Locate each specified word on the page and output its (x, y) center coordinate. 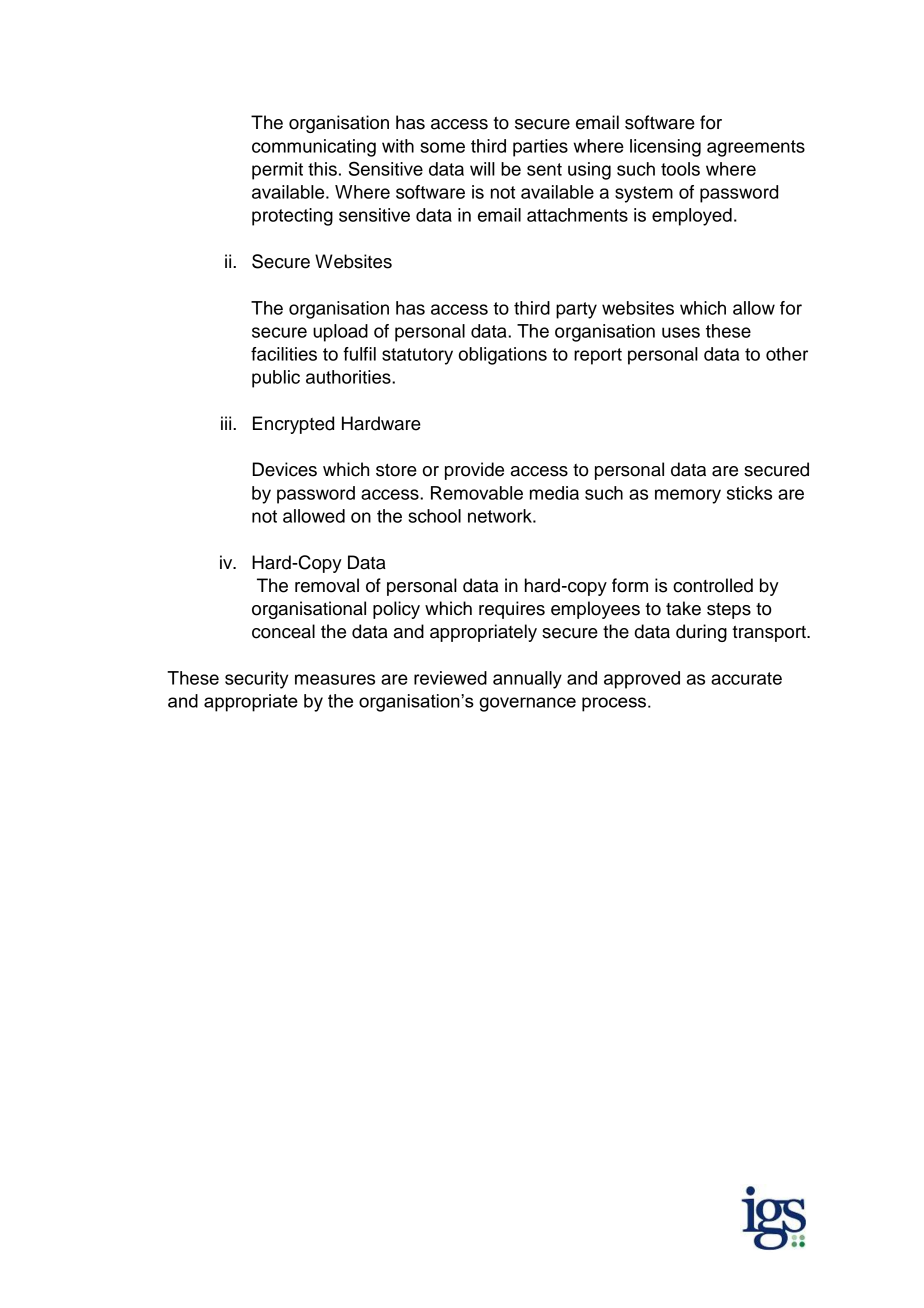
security (257, 680)
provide (474, 471)
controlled (713, 585)
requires (512, 610)
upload (340, 333)
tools (680, 169)
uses (681, 332)
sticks (749, 493)
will (482, 169)
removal (327, 585)
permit (277, 171)
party (576, 310)
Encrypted (293, 425)
